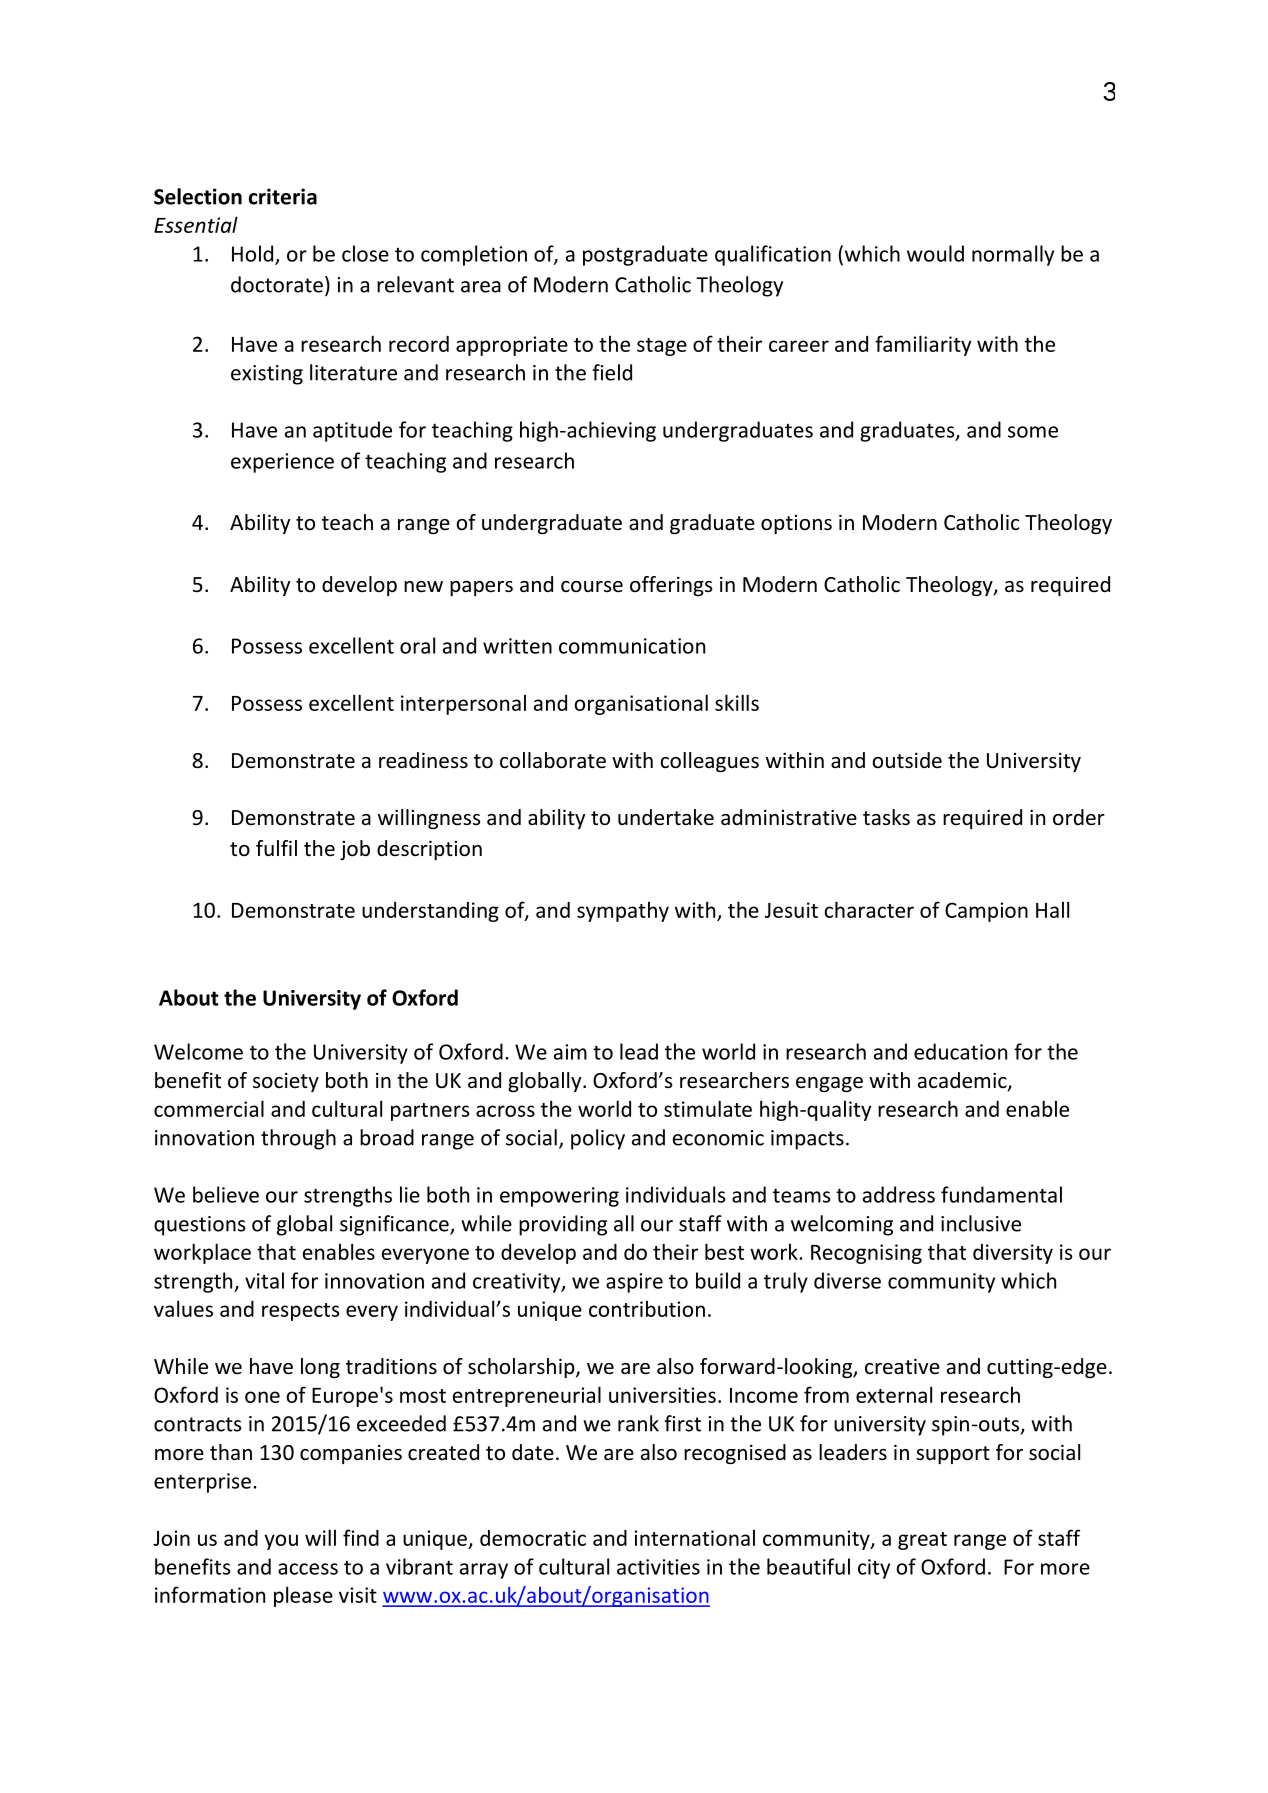 The image size is (1268, 1793). What do you see at coordinates (963, 1081) in the image?
I see `academic` at bounding box center [963, 1081].
